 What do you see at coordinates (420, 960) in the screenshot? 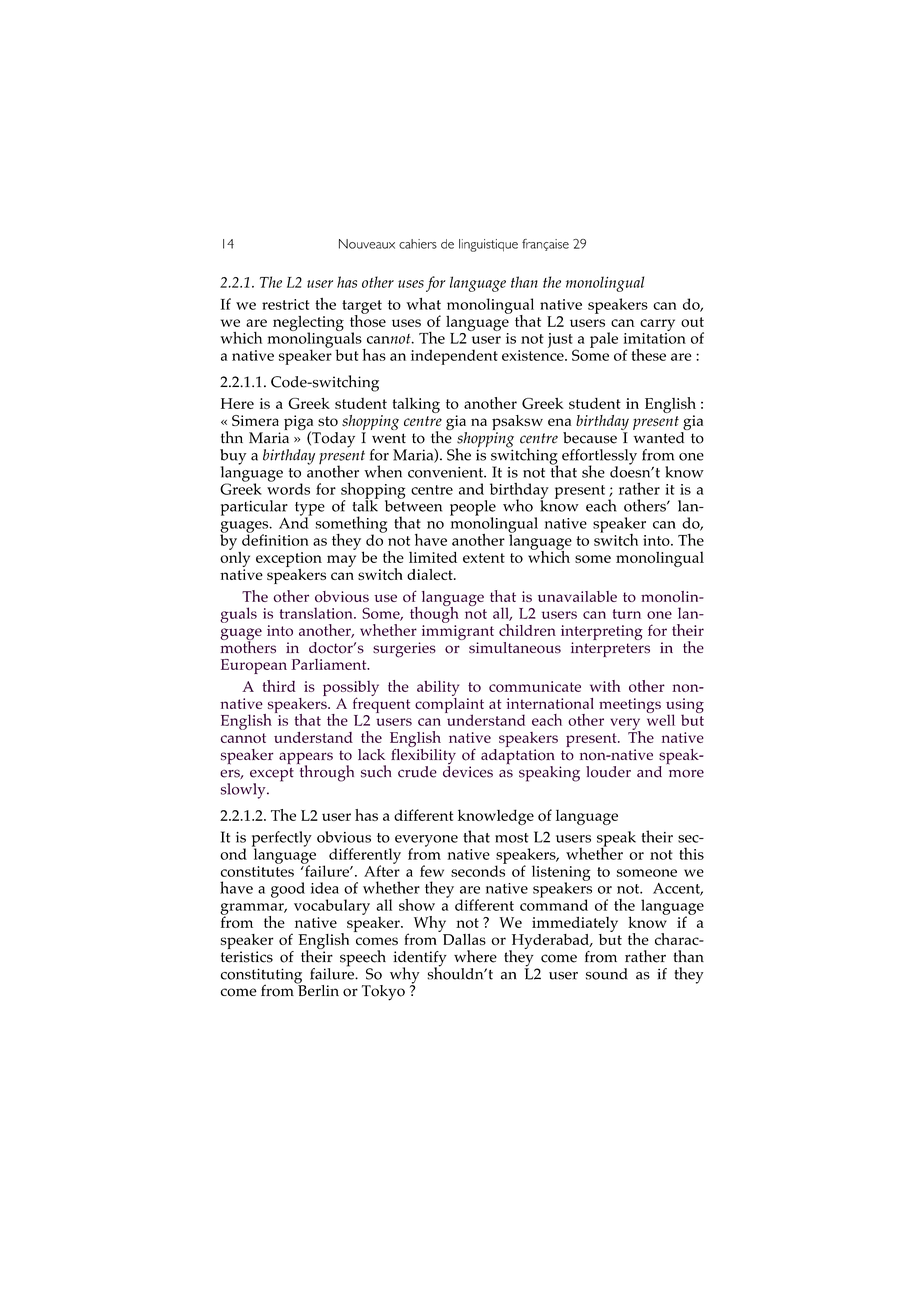
I see `identify` at bounding box center [420, 960].
